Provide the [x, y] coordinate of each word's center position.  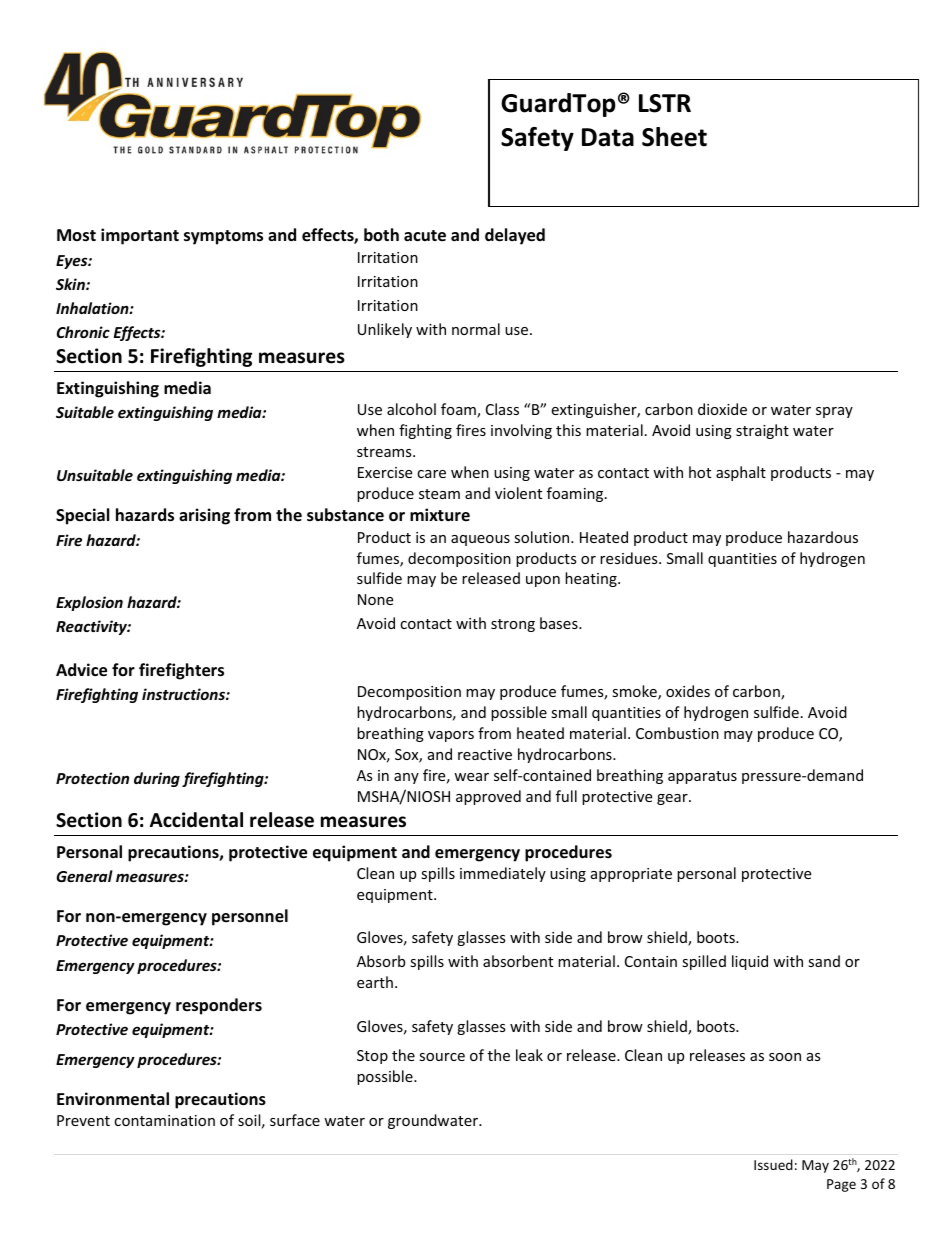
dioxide [722, 409]
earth [375, 982]
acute [425, 236]
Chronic [83, 332]
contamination [164, 1120]
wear [471, 777]
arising [204, 516]
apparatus [702, 777]
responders [219, 1006]
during [157, 779]
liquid [750, 962]
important [140, 236]
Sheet [674, 137]
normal [476, 329]
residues [630, 558]
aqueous [480, 540]
